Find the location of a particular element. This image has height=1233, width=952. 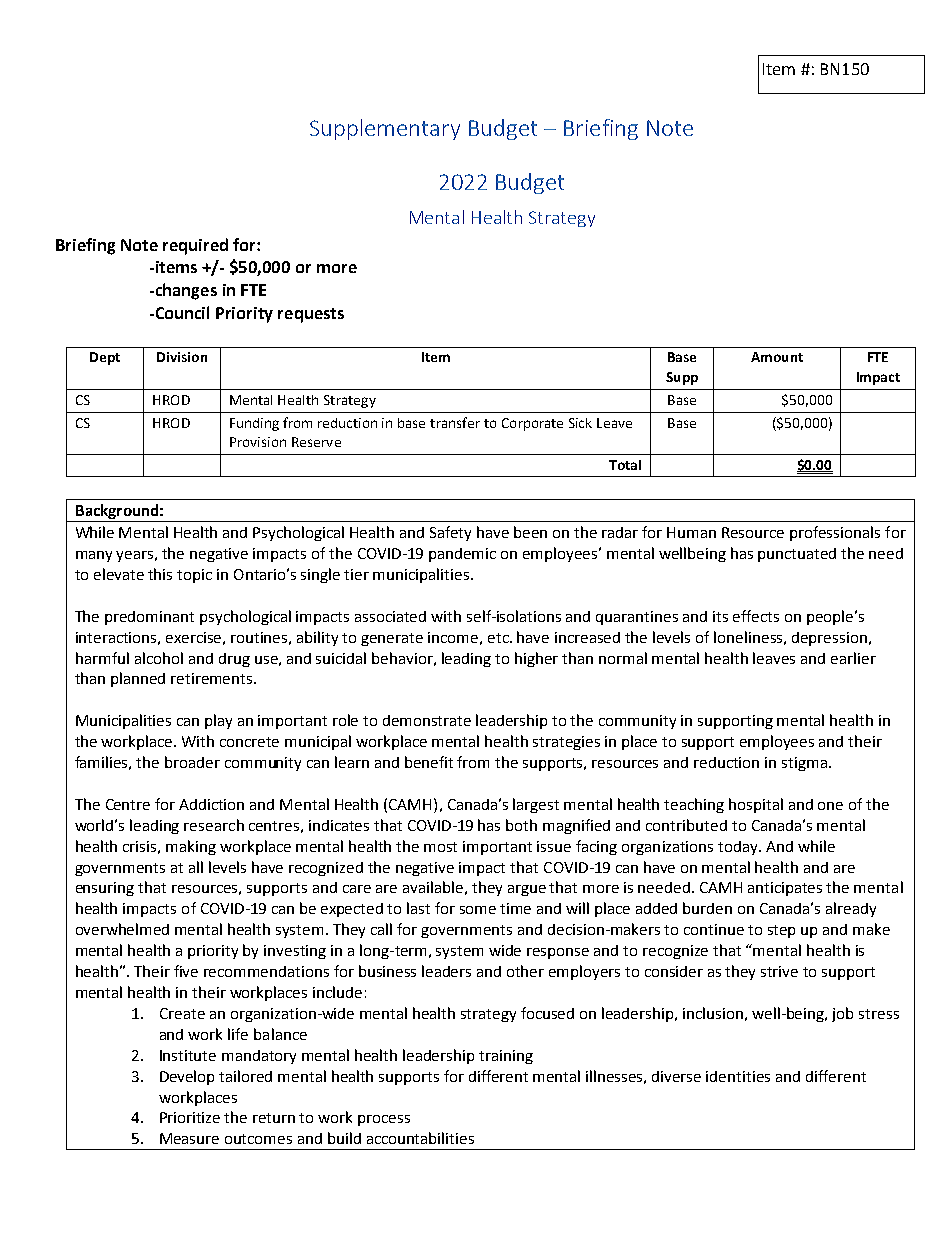

changes is located at coordinates (185, 291).
